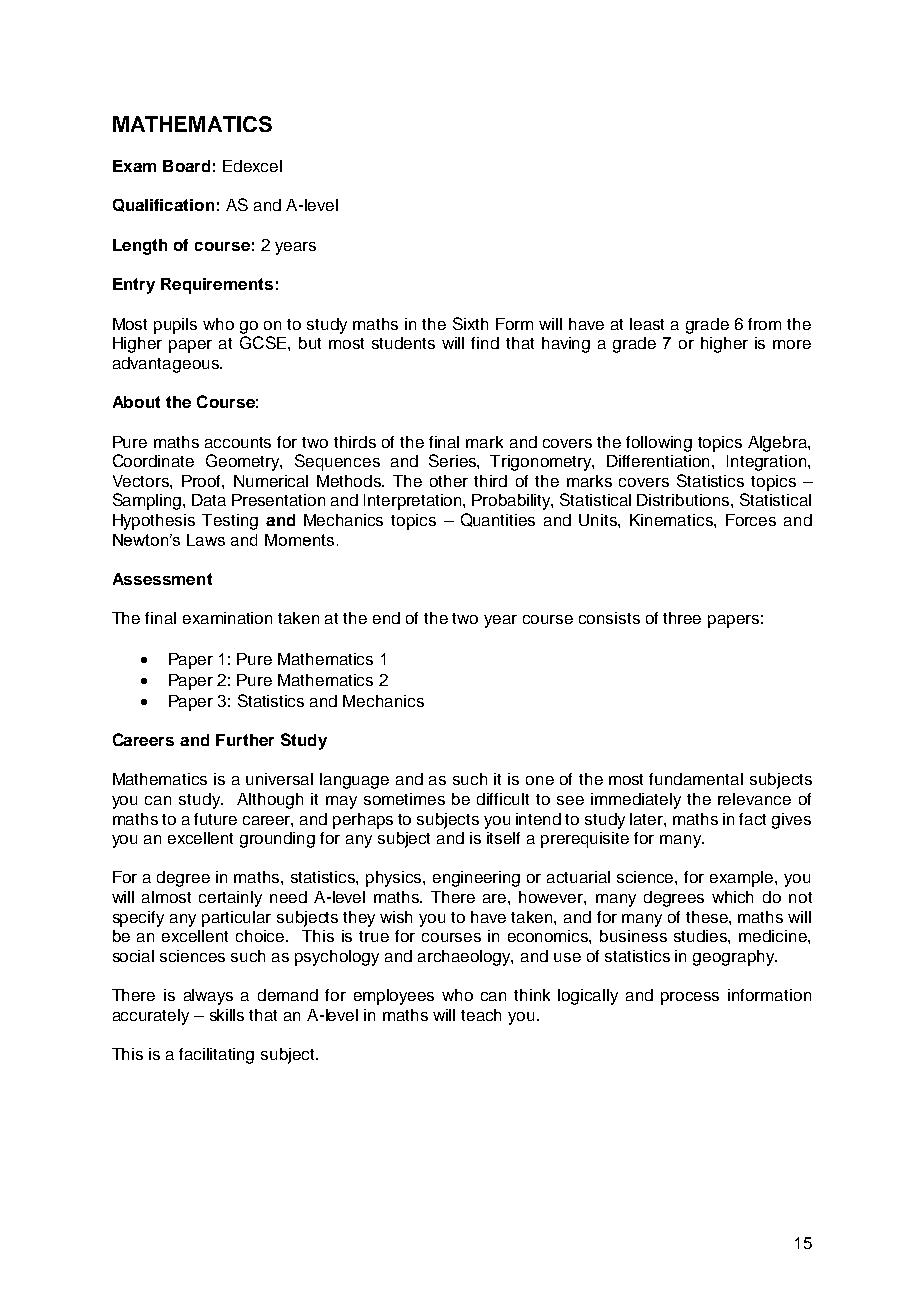  Describe the element at coordinates (244, 462) in the document. I see `Geometry` at that location.
